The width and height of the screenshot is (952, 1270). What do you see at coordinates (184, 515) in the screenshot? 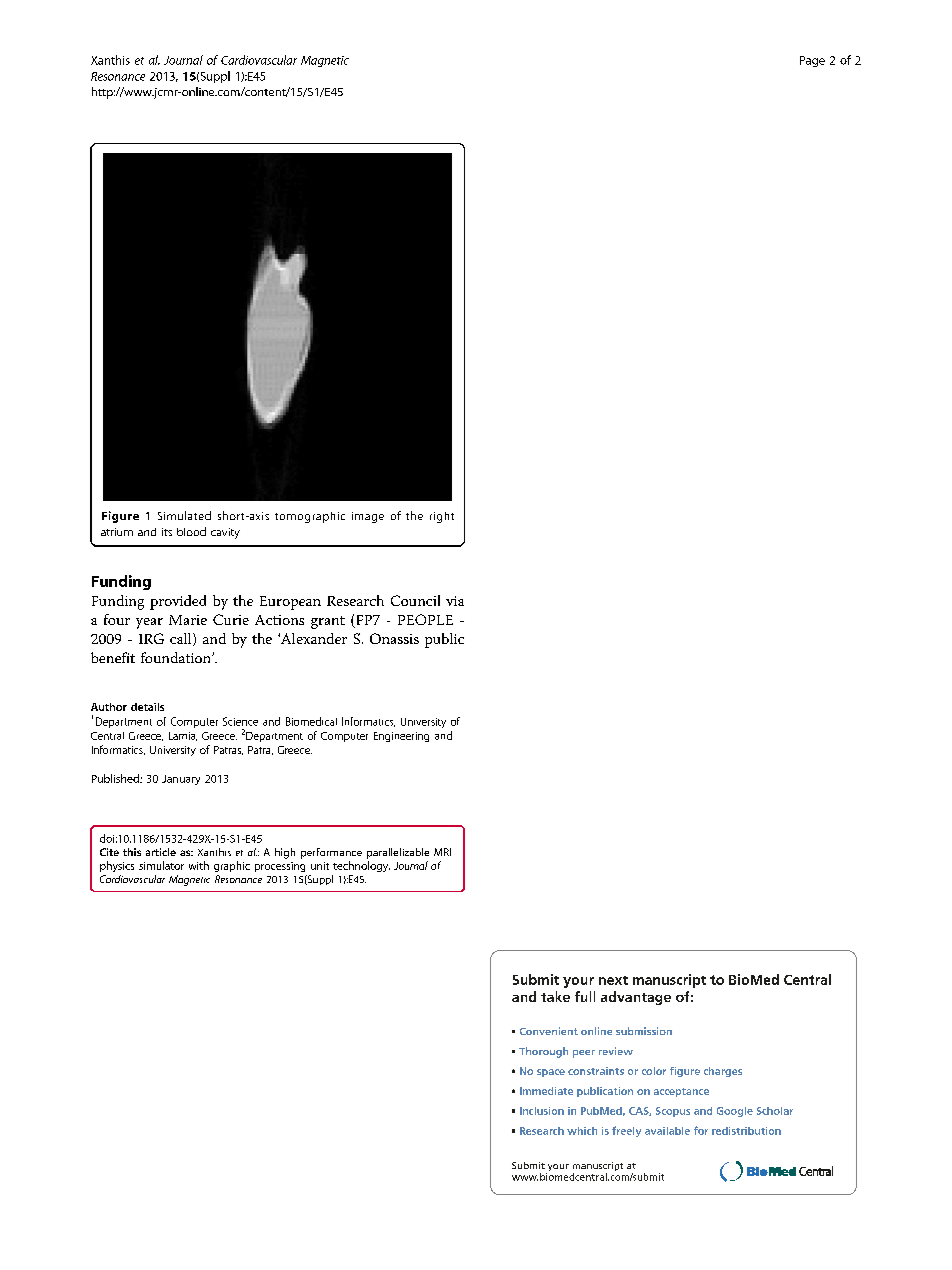
I see `Simulated` at bounding box center [184, 515].
